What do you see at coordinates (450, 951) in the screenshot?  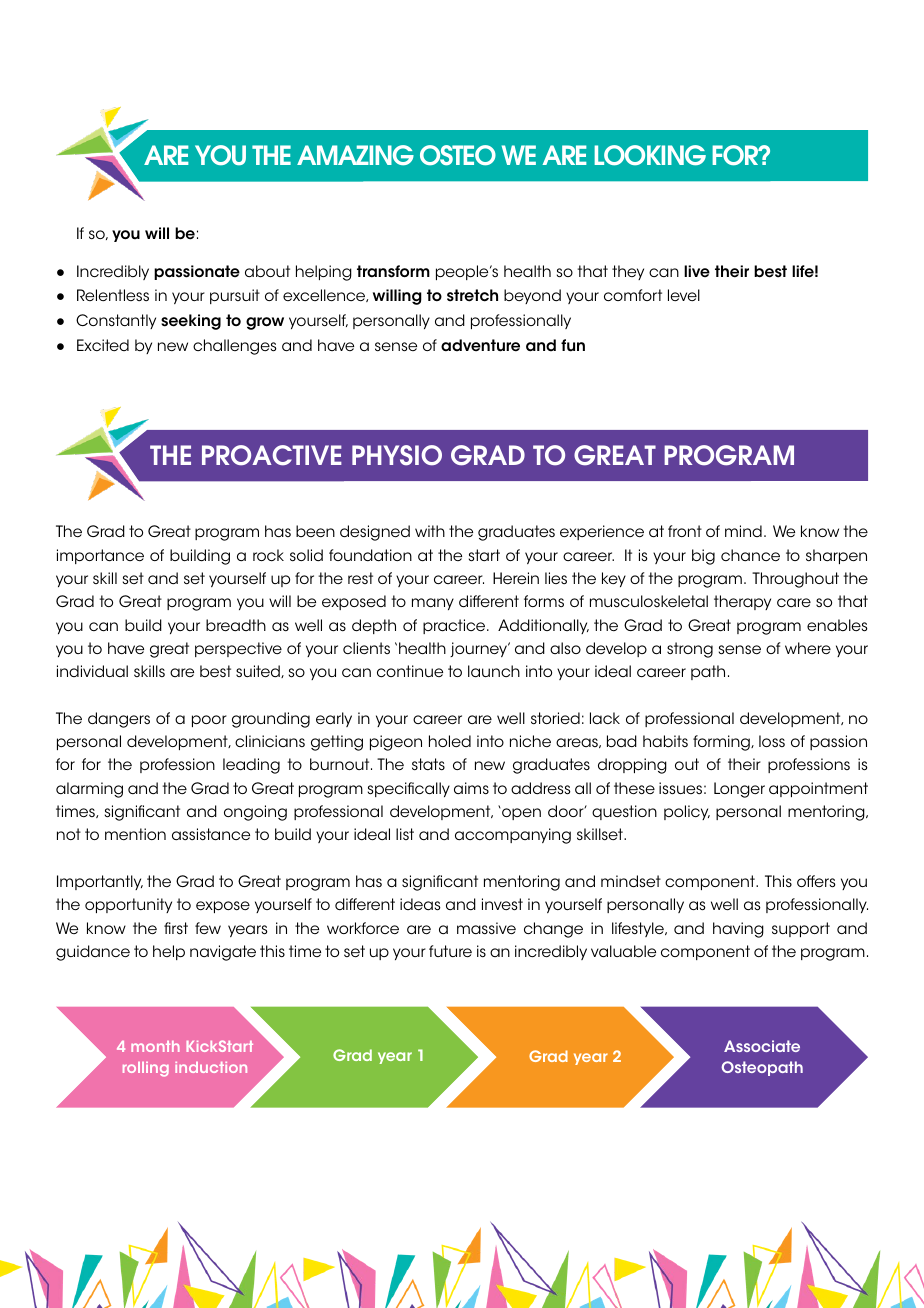 I see `future` at bounding box center [450, 951].
